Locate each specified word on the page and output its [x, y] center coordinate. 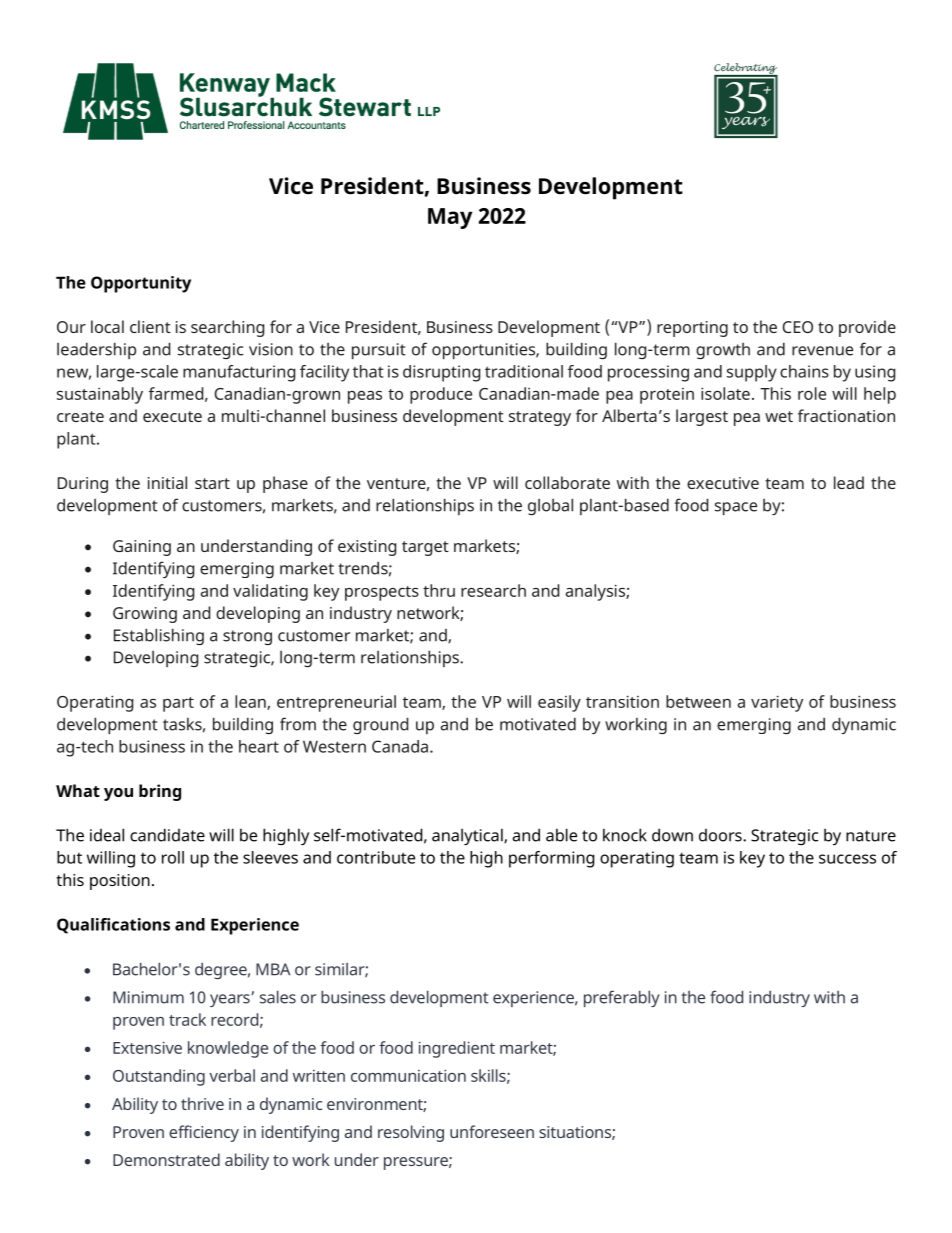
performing [552, 859]
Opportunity [141, 284]
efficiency [204, 1133]
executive [723, 483]
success [847, 859]
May [450, 218]
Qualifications [113, 926]
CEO [797, 327]
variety [777, 703]
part [178, 704]
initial [167, 482]
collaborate [567, 482]
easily [559, 703]
